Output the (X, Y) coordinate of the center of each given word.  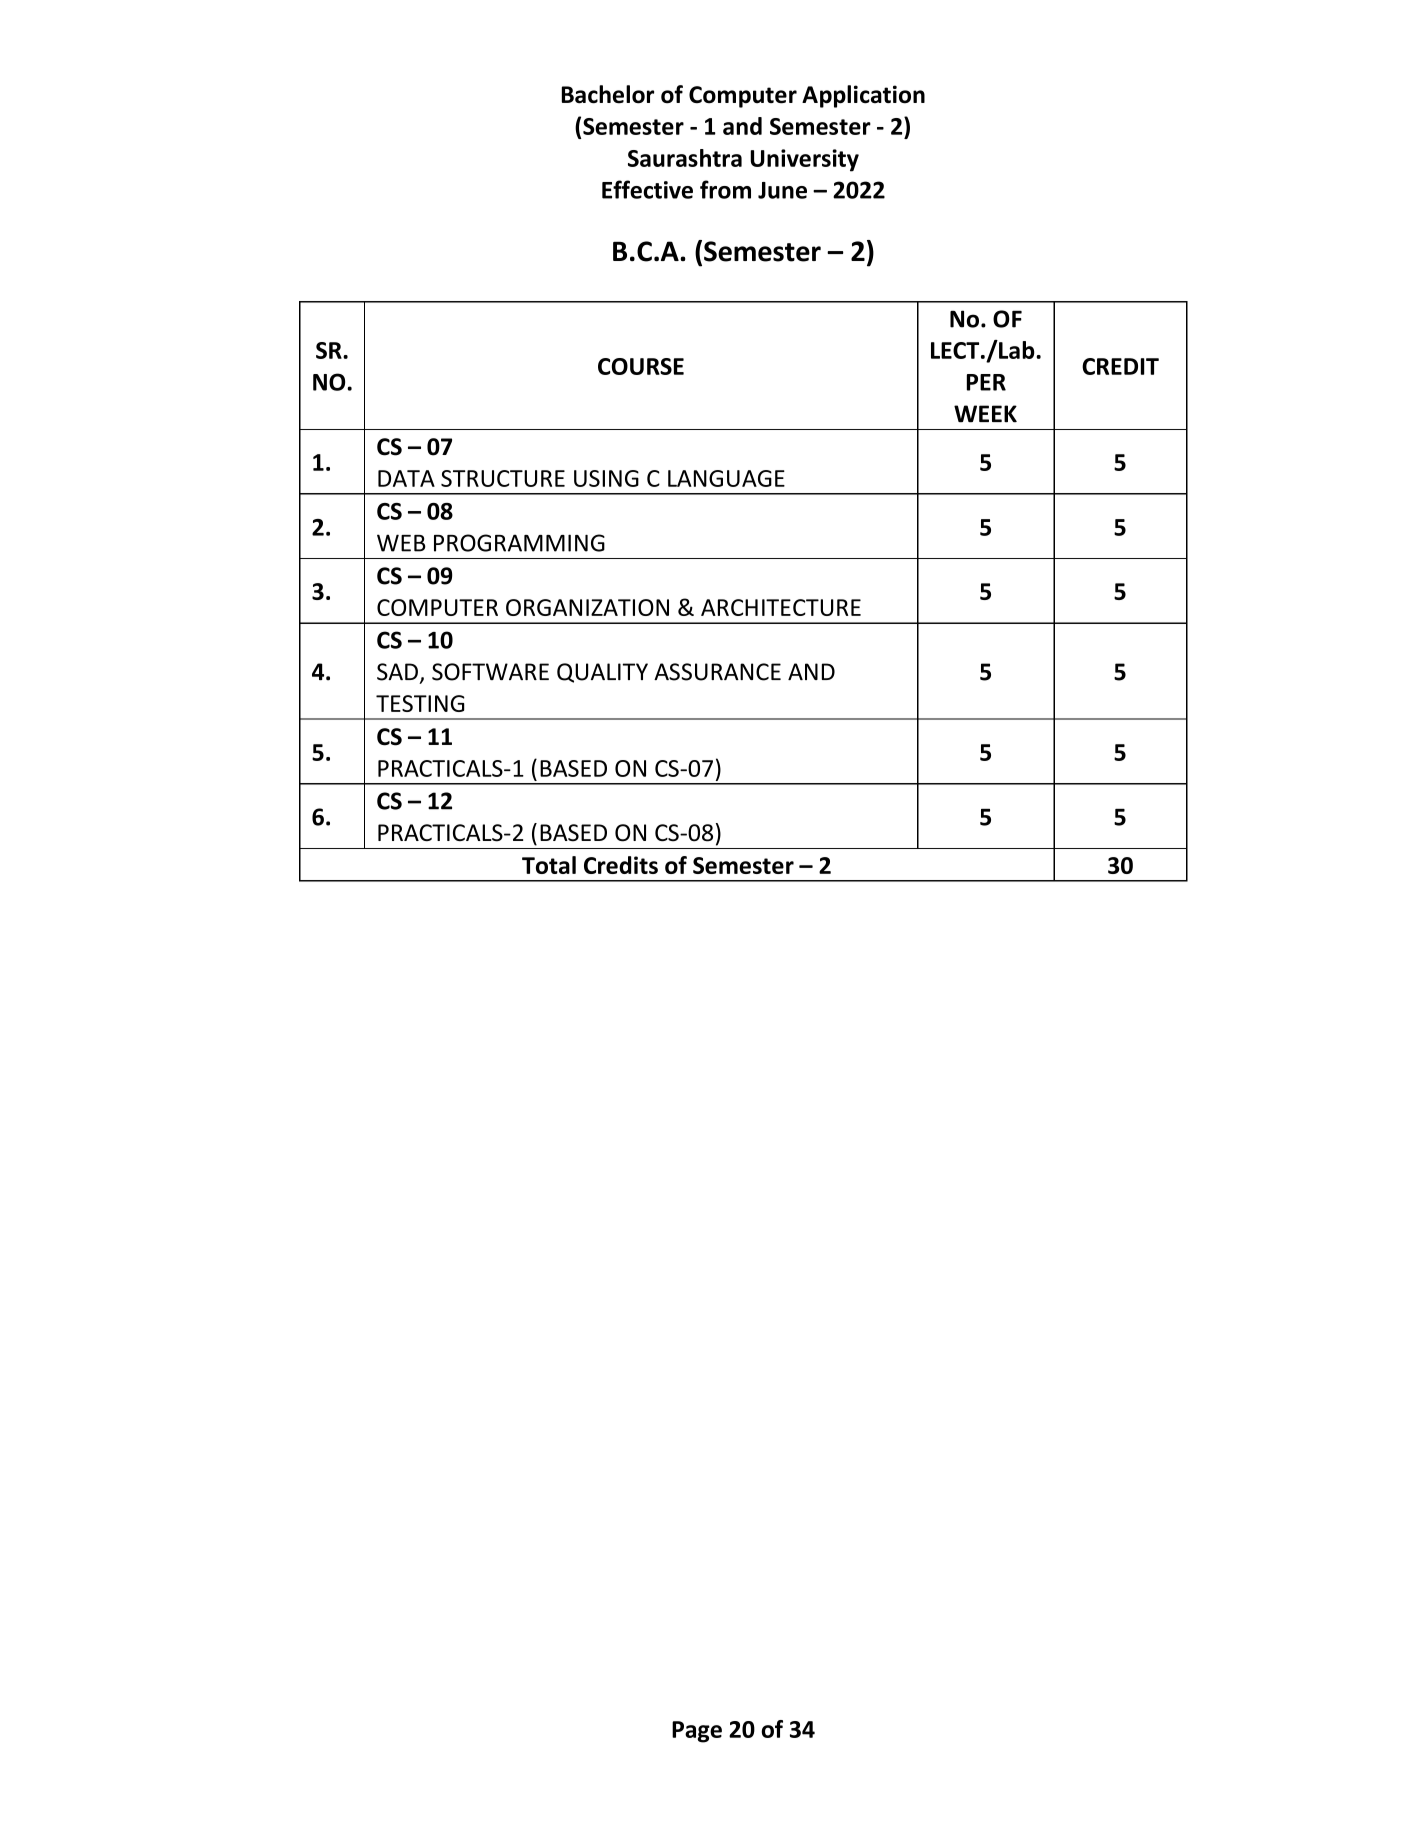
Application (863, 96)
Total (549, 865)
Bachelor (608, 94)
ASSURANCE (717, 672)
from (725, 189)
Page (697, 1732)
